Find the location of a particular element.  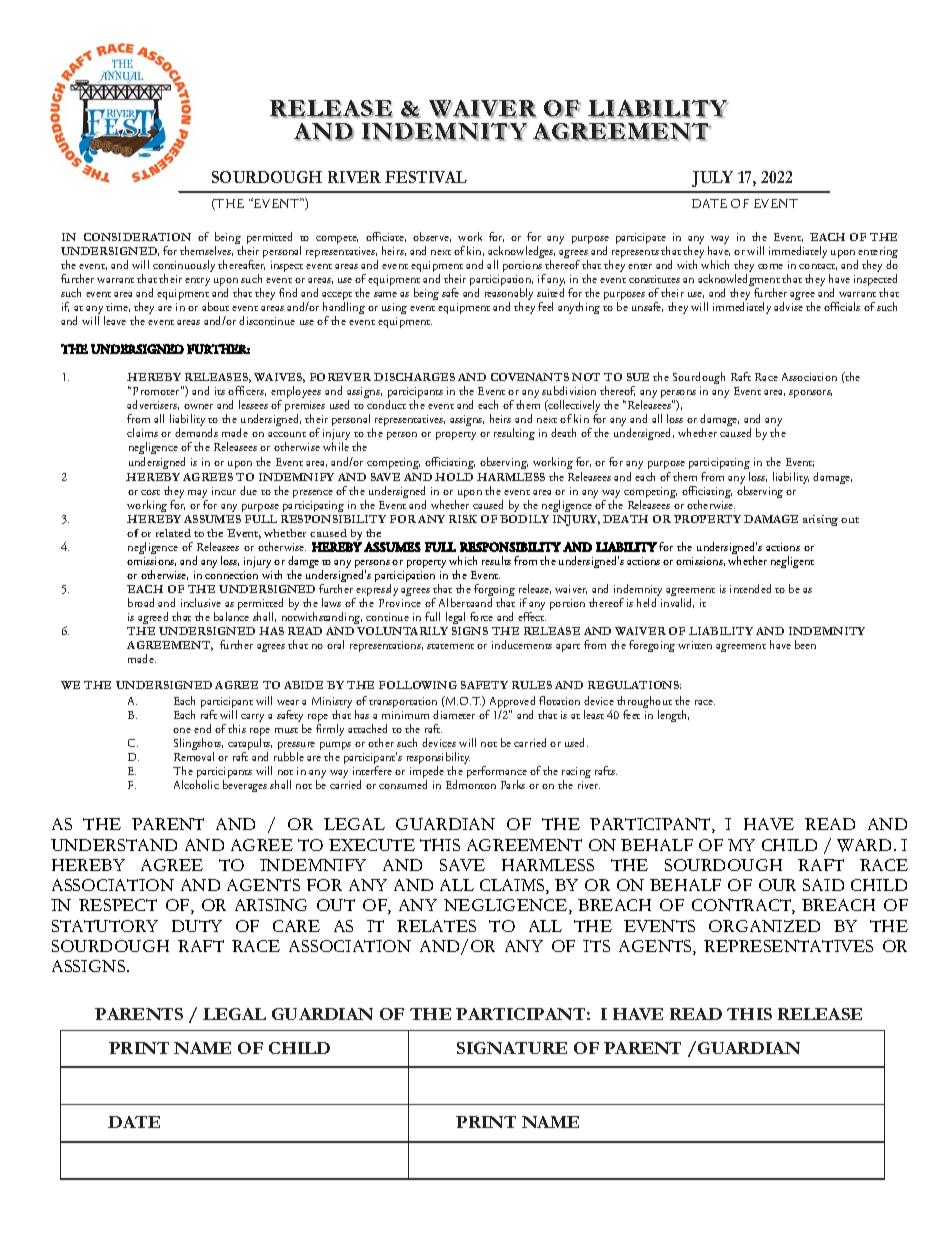

CONSIDERATION is located at coordinates (137, 237).
